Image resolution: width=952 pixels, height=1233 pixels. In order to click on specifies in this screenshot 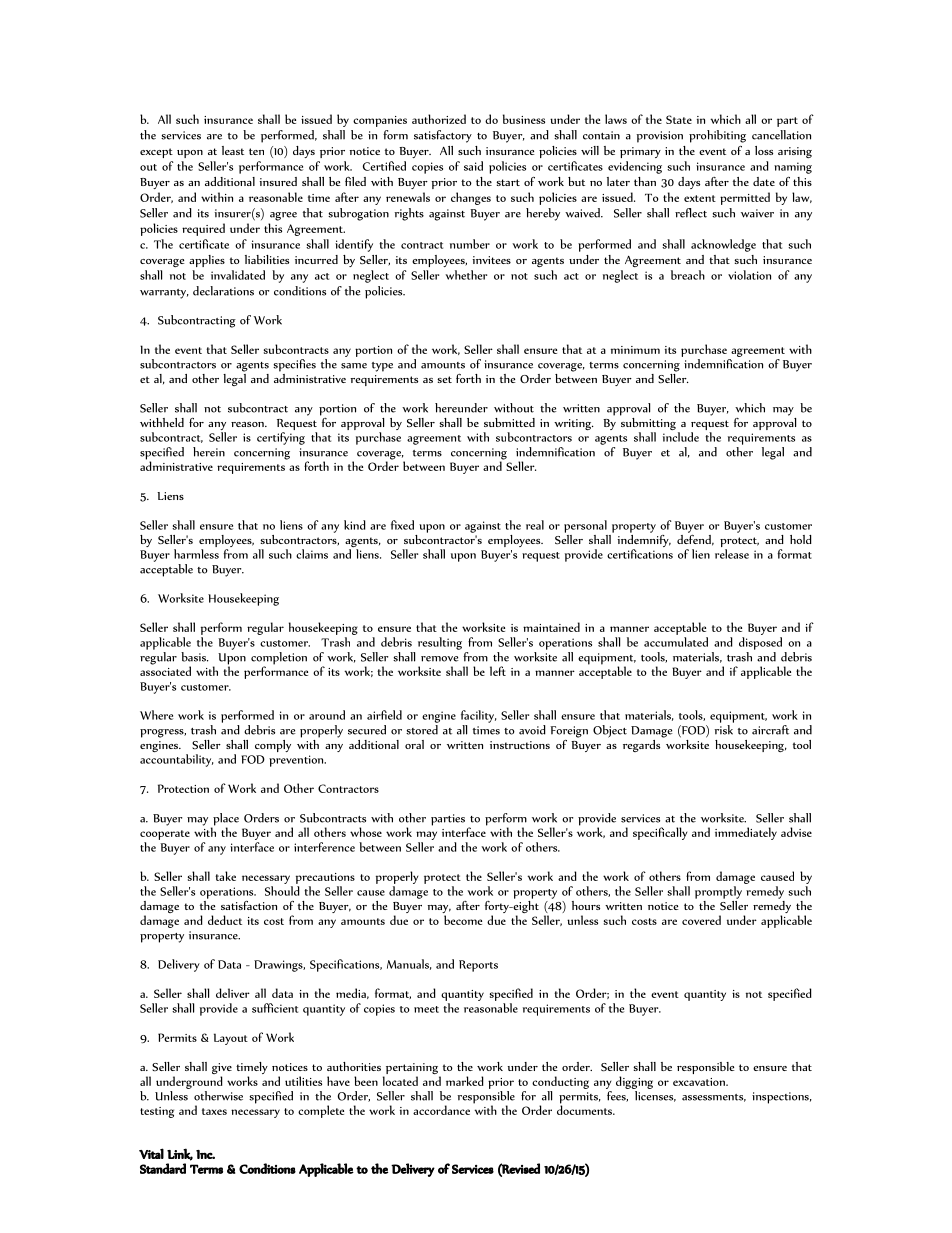, I will do `click(294, 365)`.
